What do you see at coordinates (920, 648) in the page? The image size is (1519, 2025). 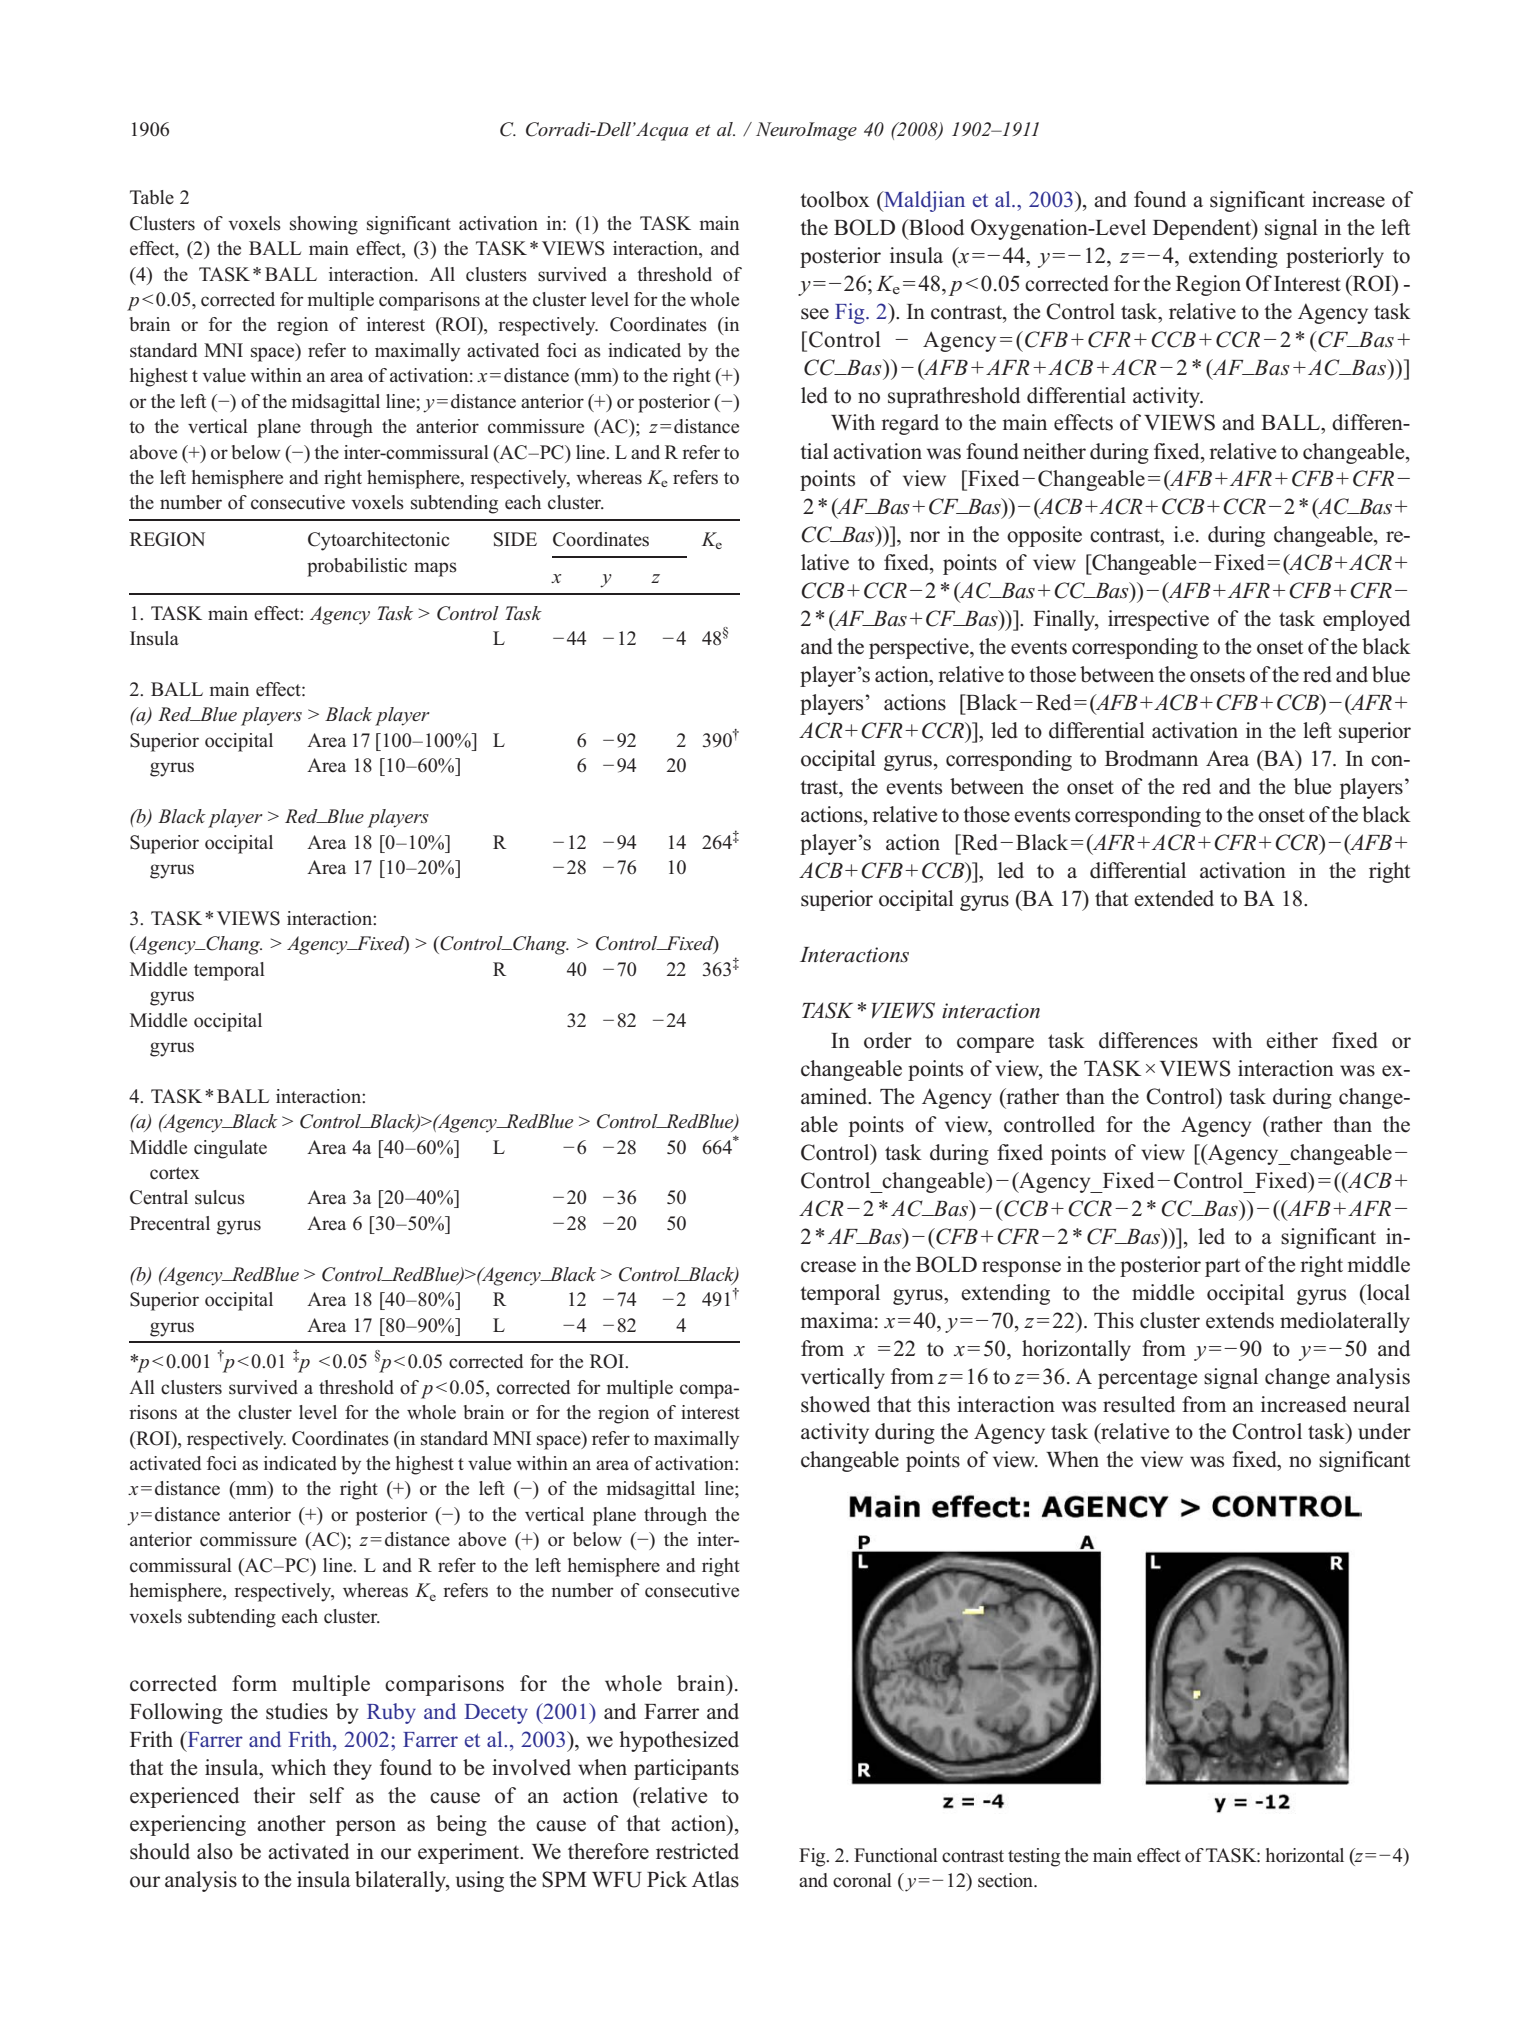 I see `perspective` at bounding box center [920, 648].
